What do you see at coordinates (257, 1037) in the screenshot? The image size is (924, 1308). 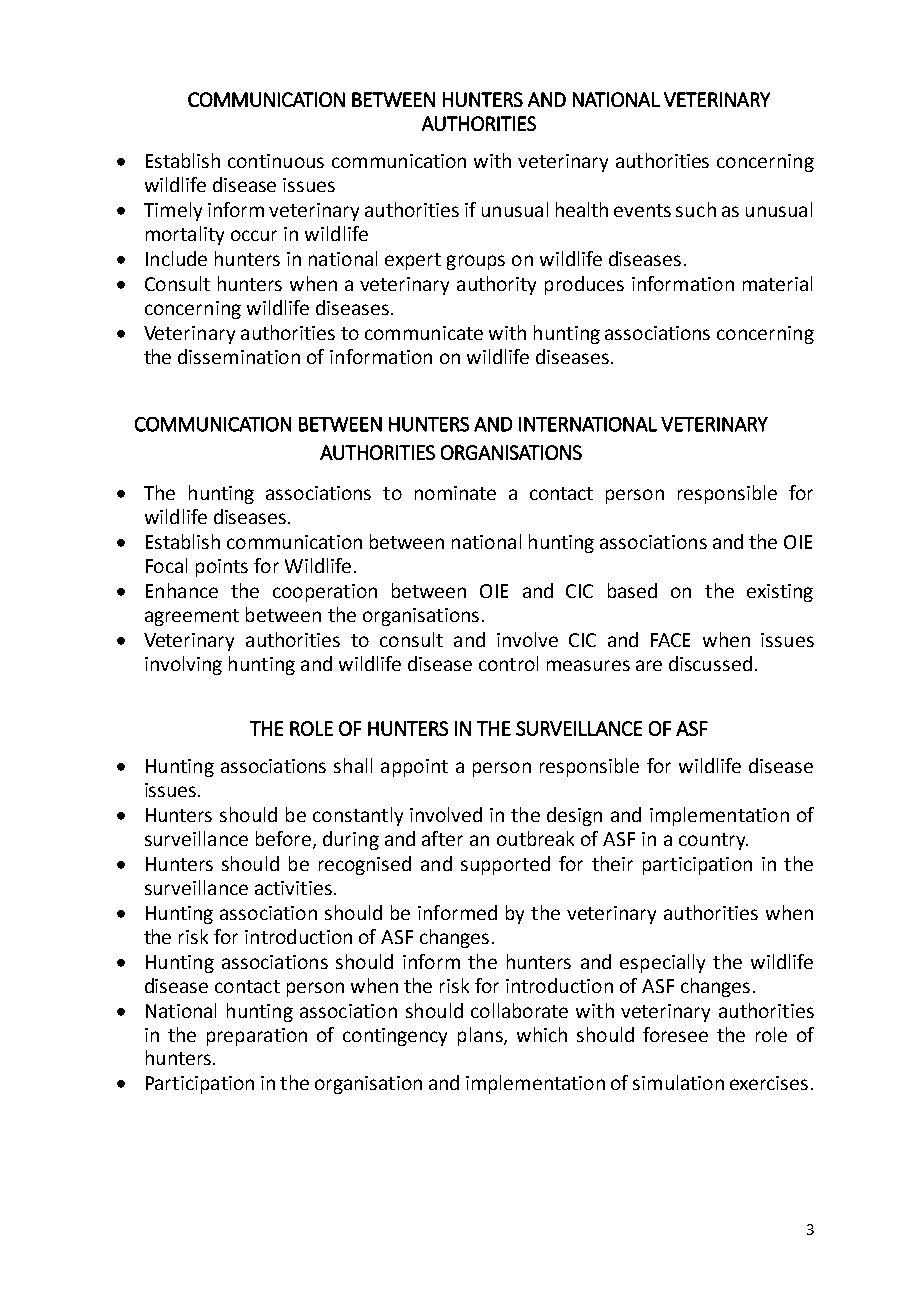 I see `preparation` at bounding box center [257, 1037].
